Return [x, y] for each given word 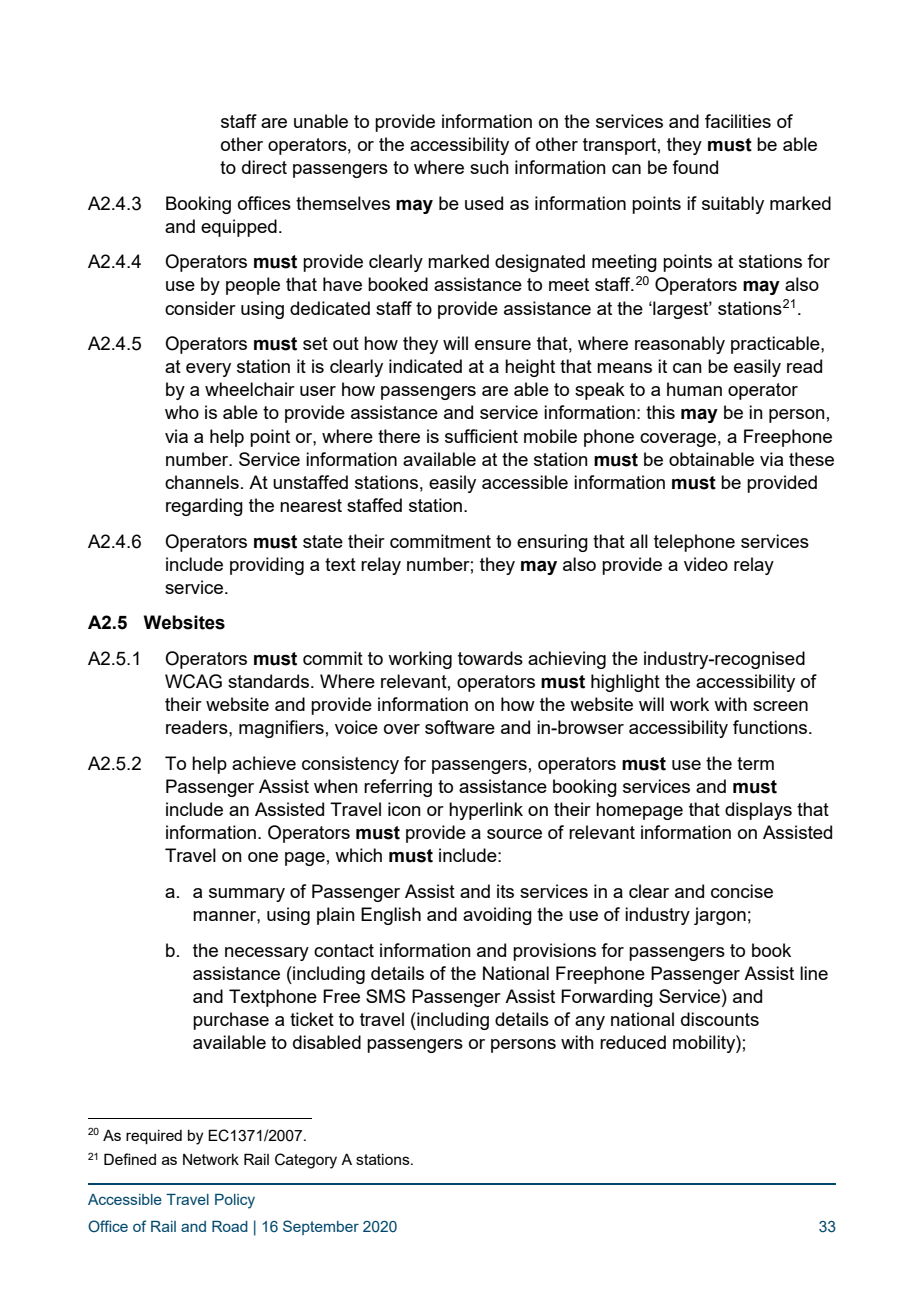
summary [247, 895]
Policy [235, 1201]
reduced [633, 1042]
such [489, 167]
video [706, 564]
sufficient [481, 436]
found [695, 167]
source [514, 834]
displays [758, 811]
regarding [204, 507]
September [321, 1227]
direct [264, 167]
